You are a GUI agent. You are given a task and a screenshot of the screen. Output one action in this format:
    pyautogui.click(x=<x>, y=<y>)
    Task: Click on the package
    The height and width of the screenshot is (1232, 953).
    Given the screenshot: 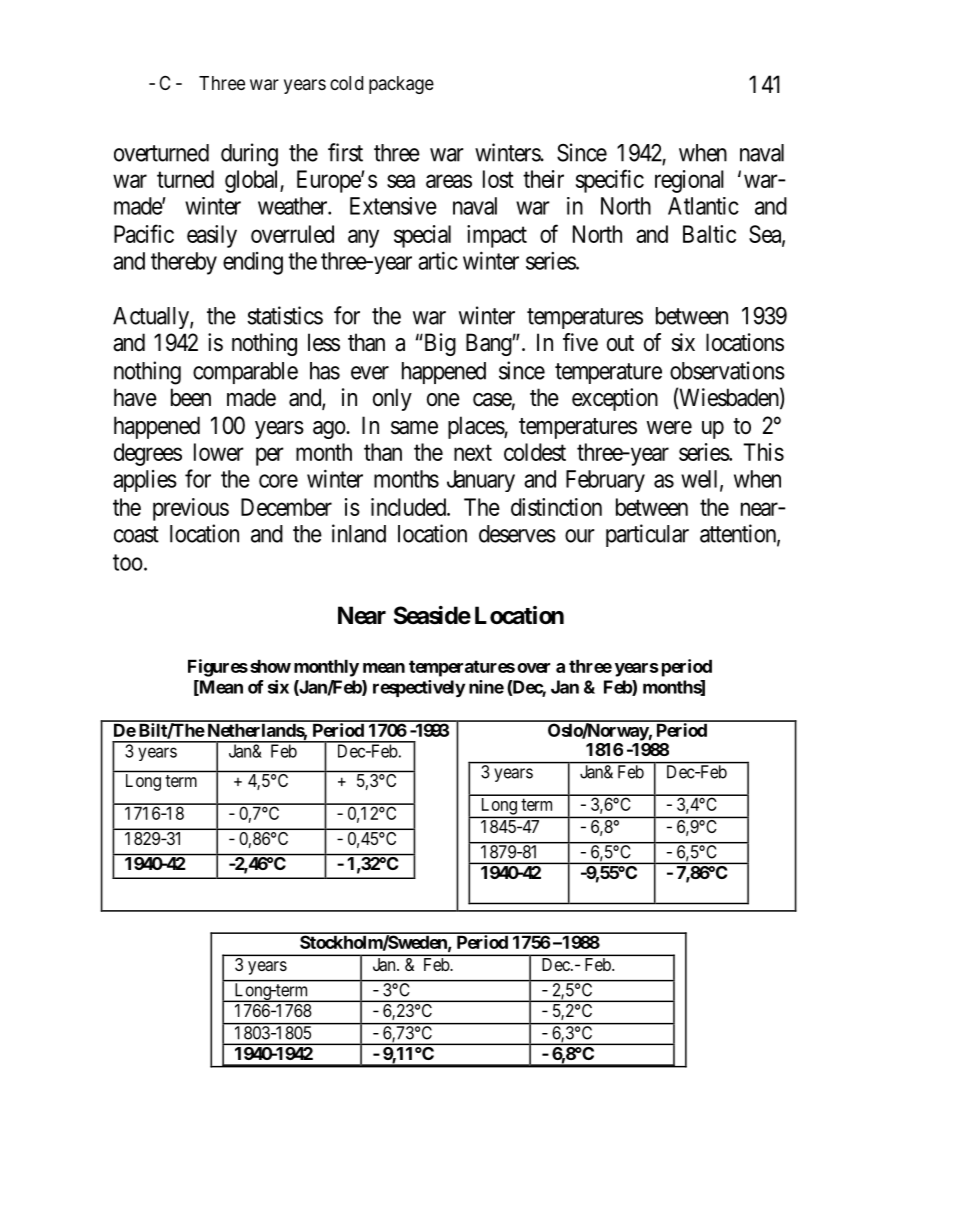 What is the action you would take?
    pyautogui.click(x=401, y=85)
